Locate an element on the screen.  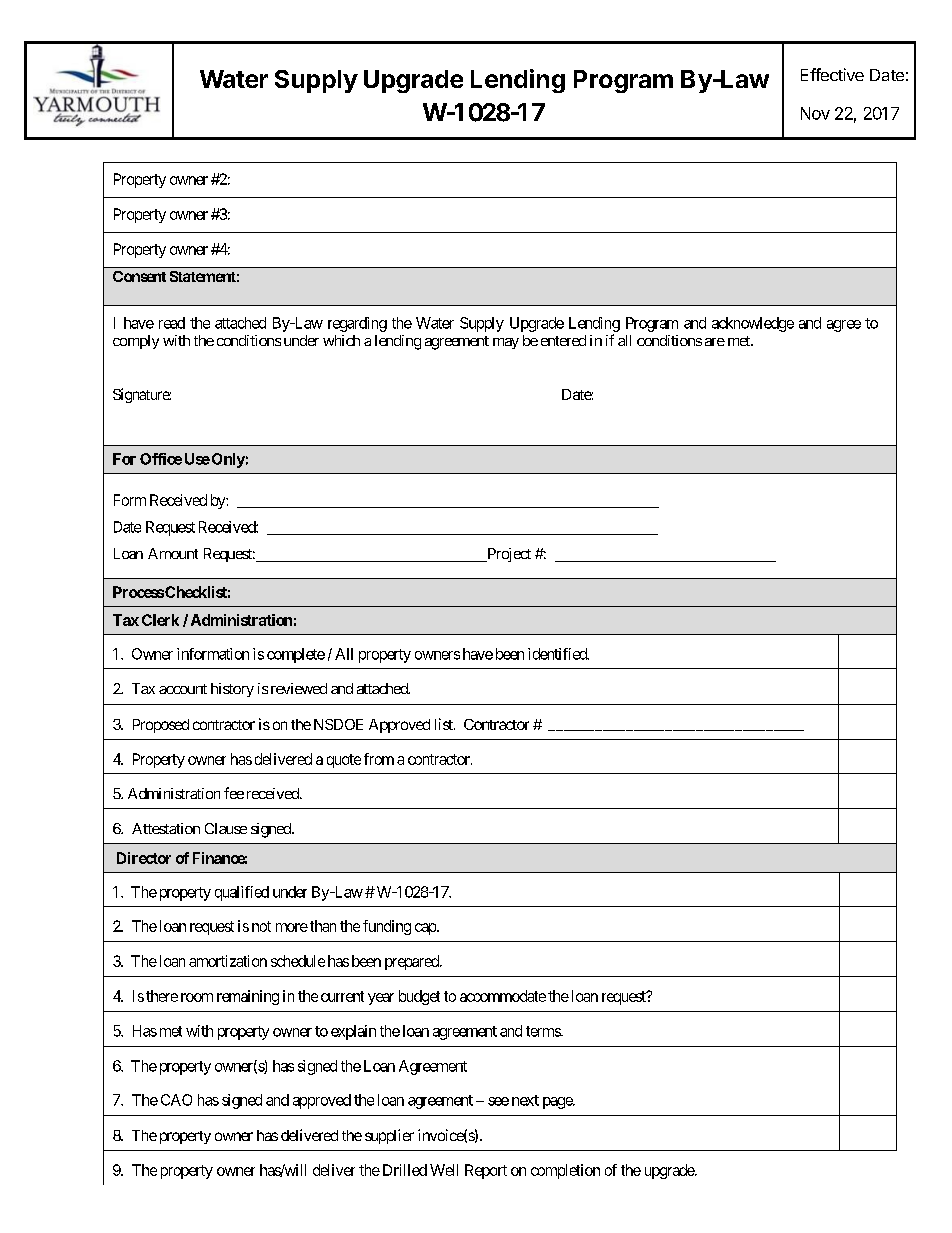
may is located at coordinates (506, 343).
